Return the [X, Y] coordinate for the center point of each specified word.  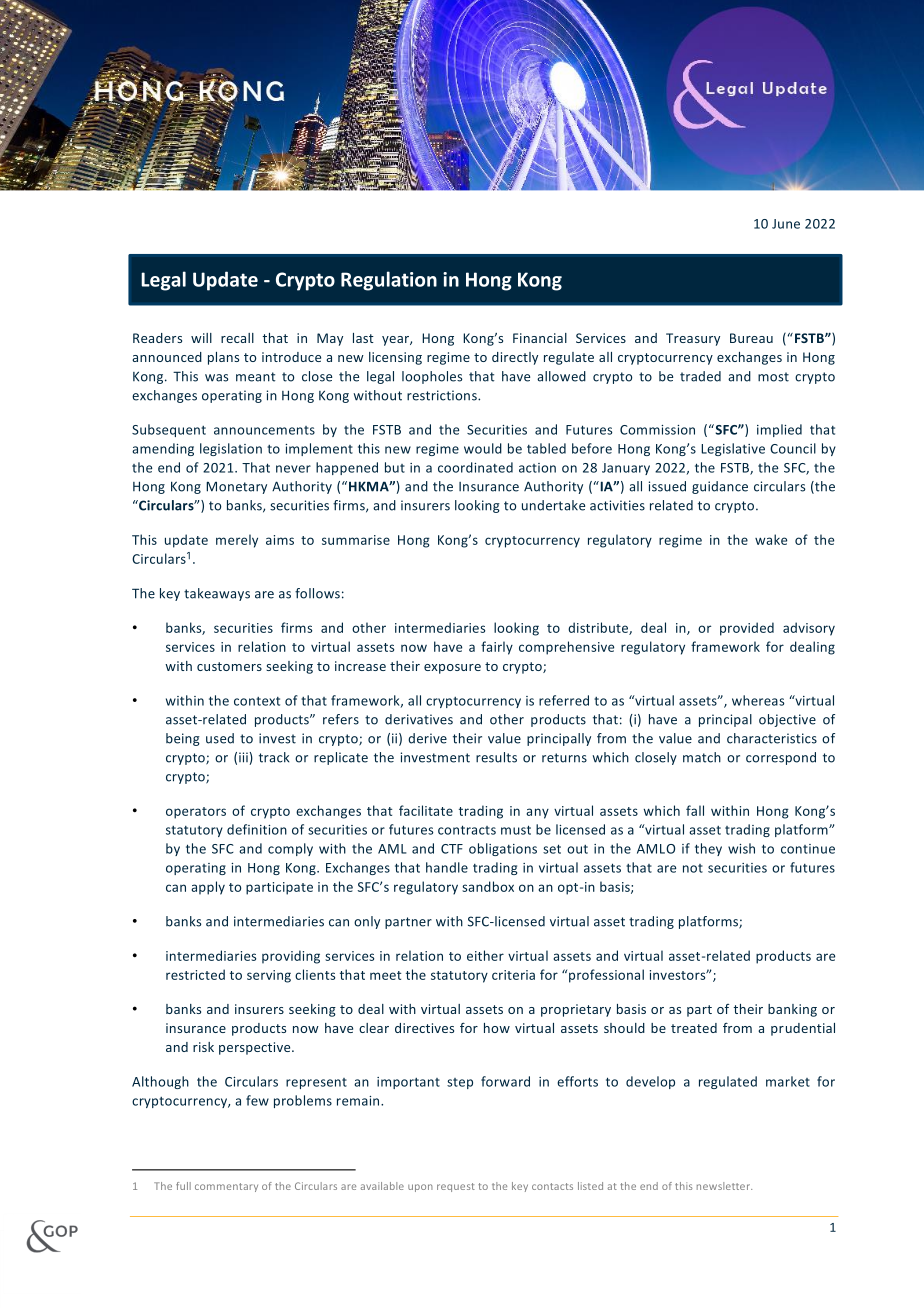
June [786, 224]
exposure [452, 669]
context [257, 701]
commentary [226, 1187]
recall [237, 338]
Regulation [389, 281]
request [456, 1187]
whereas [758, 700]
